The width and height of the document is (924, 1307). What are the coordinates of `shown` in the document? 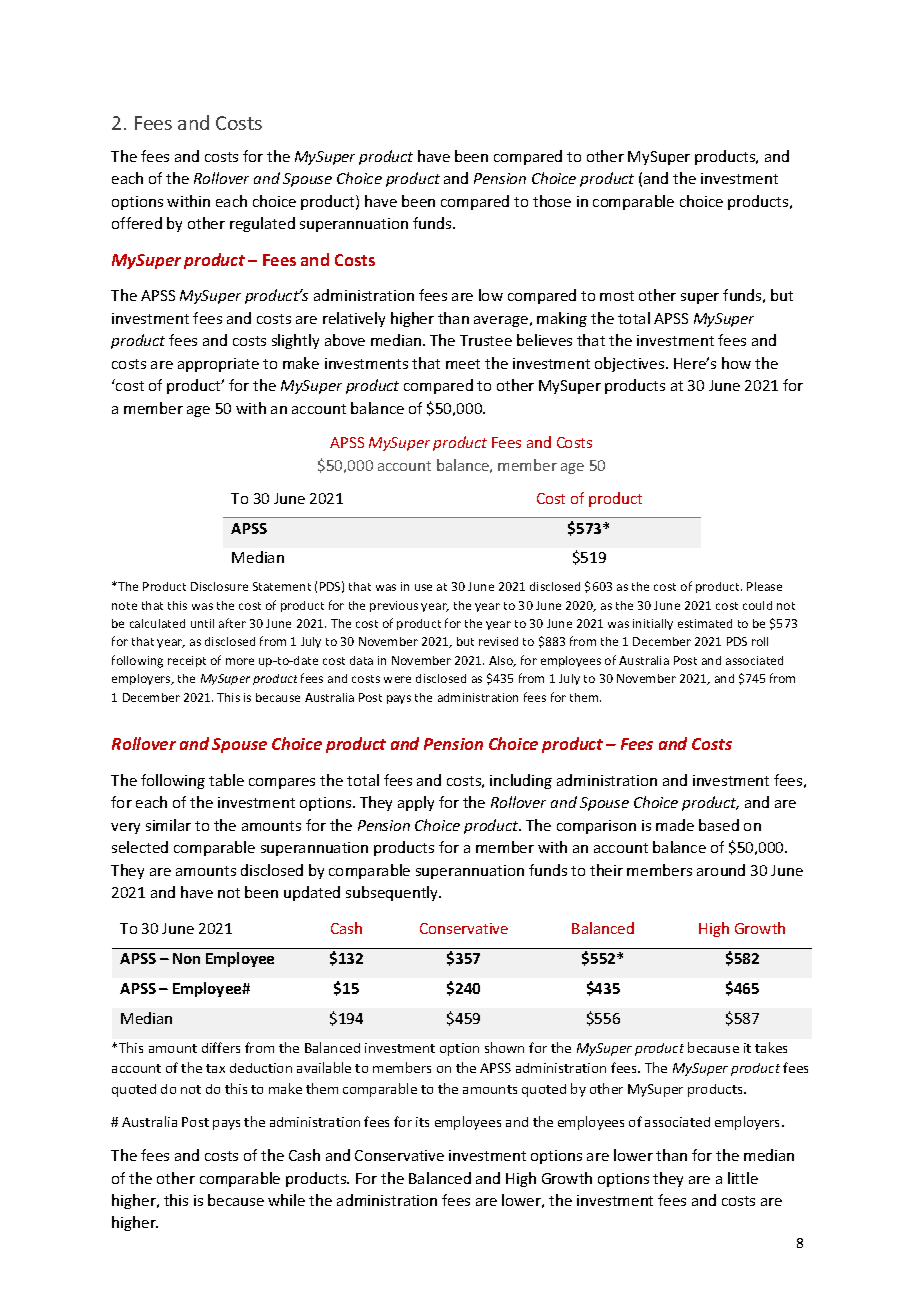 It's located at (504, 1047).
